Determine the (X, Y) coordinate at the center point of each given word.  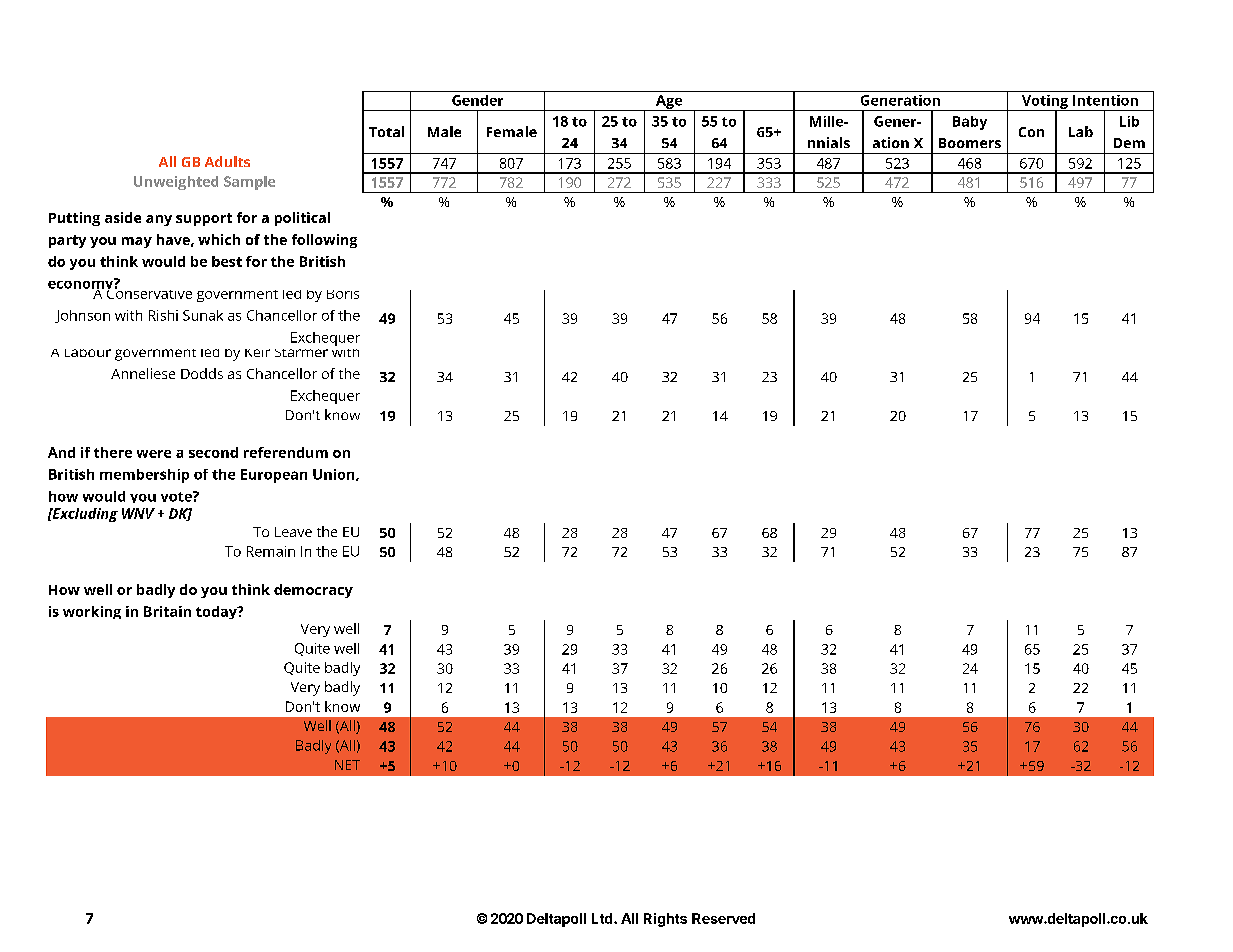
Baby (970, 123)
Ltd (603, 918)
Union (335, 475)
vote (177, 496)
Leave (293, 532)
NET (347, 765)
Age (669, 103)
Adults (227, 161)
